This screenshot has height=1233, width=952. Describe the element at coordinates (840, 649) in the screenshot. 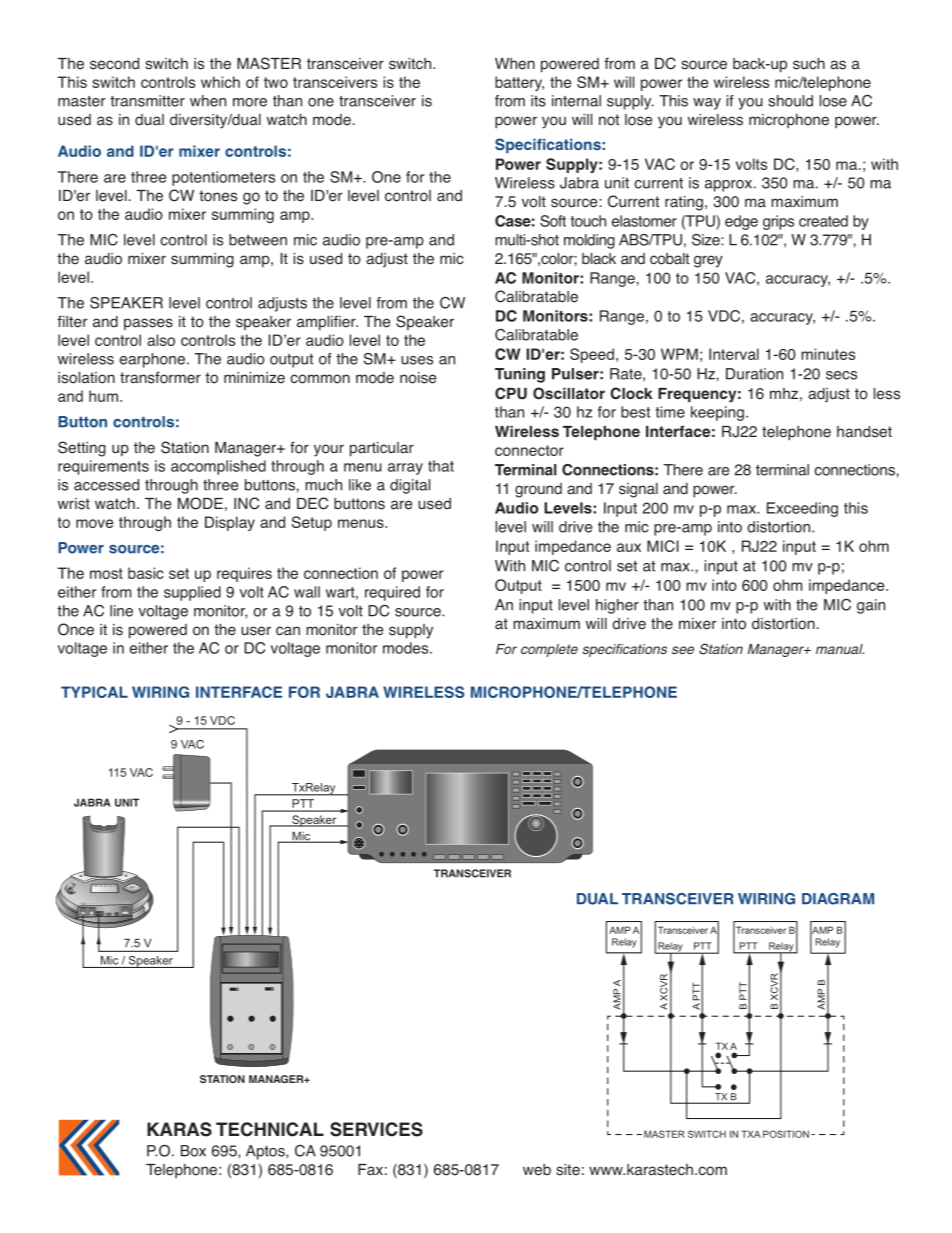

I see `manual` at that location.
